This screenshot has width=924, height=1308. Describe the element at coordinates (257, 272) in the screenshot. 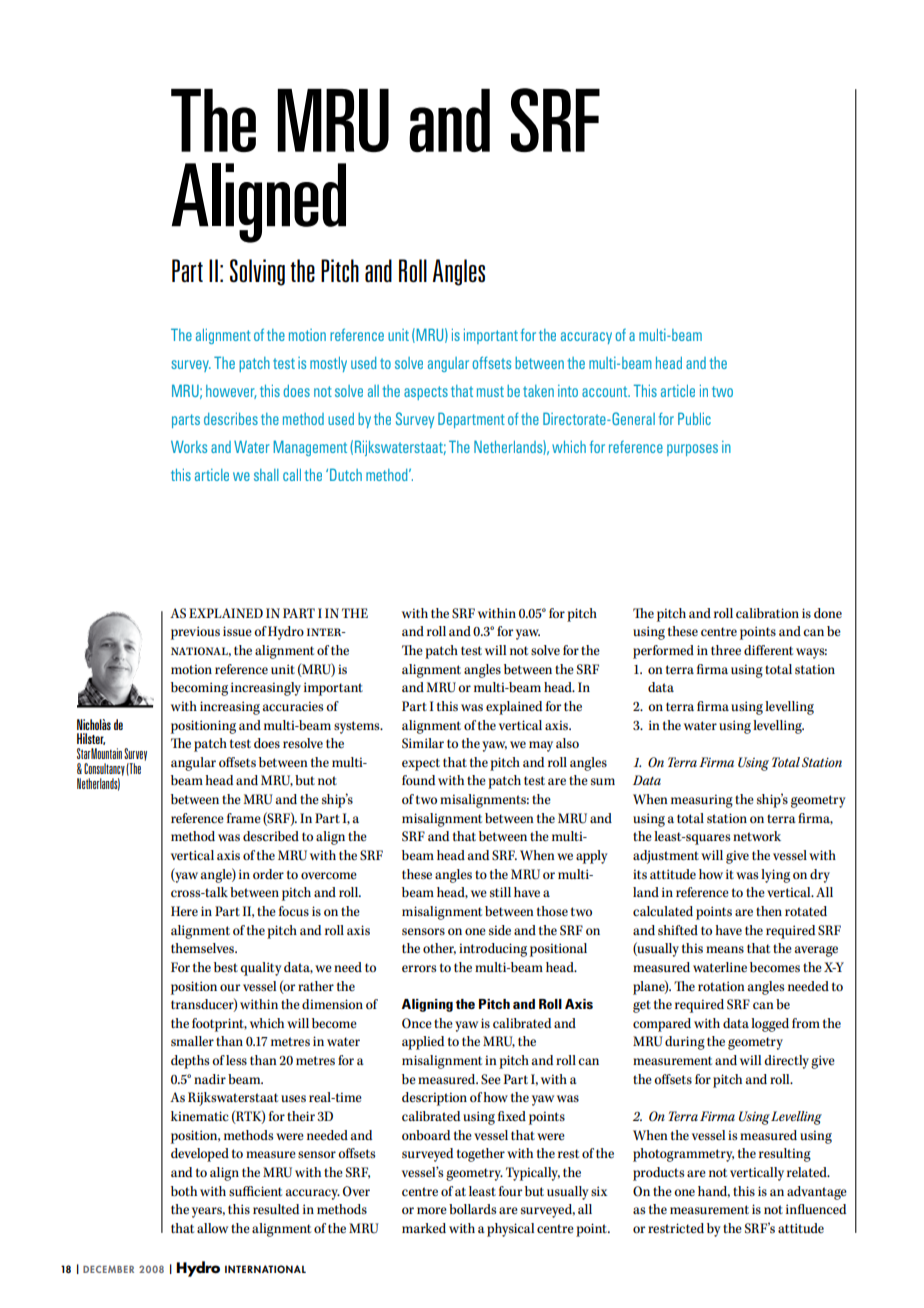

I see `Solving` at that location.
